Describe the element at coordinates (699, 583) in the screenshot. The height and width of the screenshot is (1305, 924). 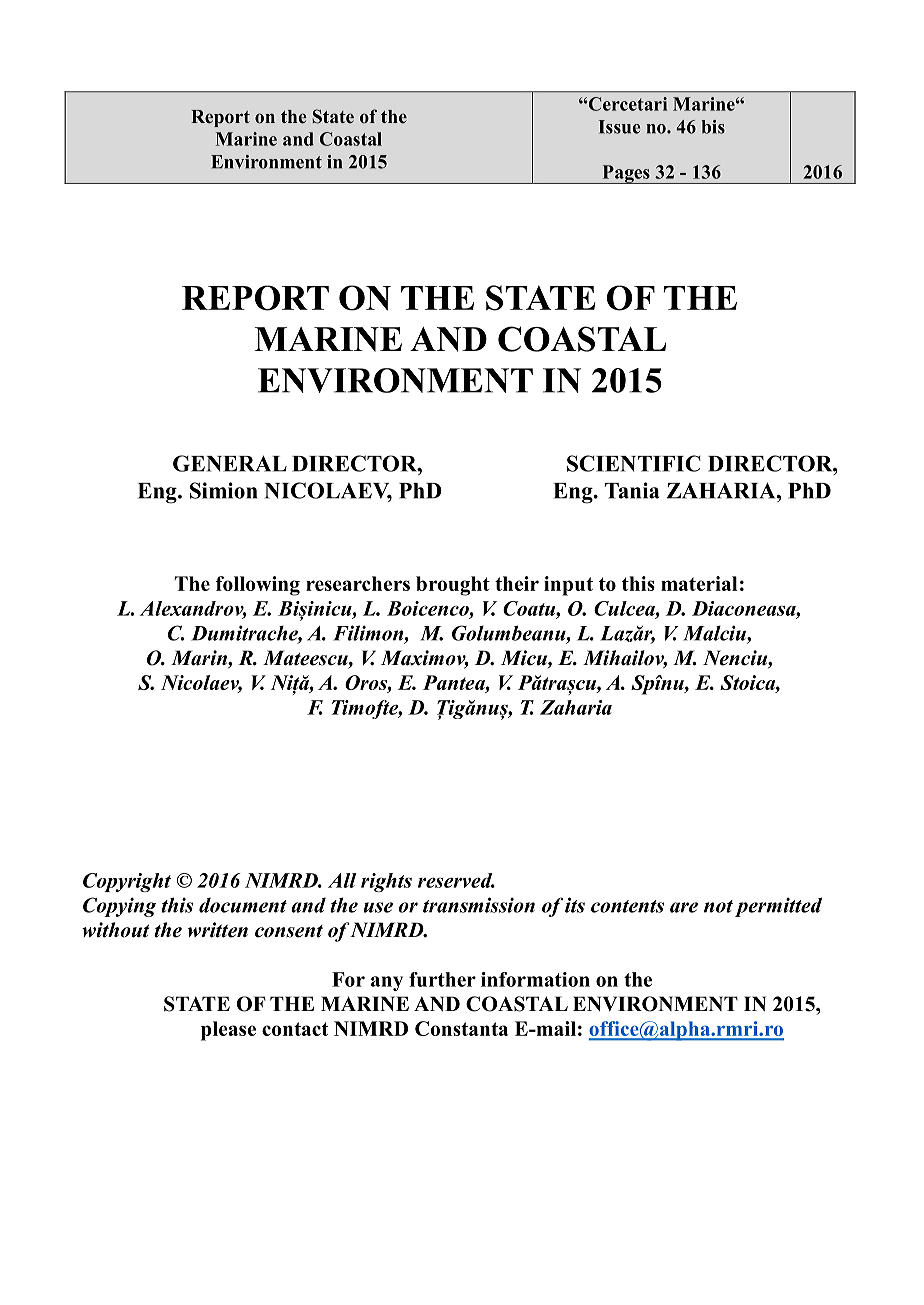
I see `material` at that location.
